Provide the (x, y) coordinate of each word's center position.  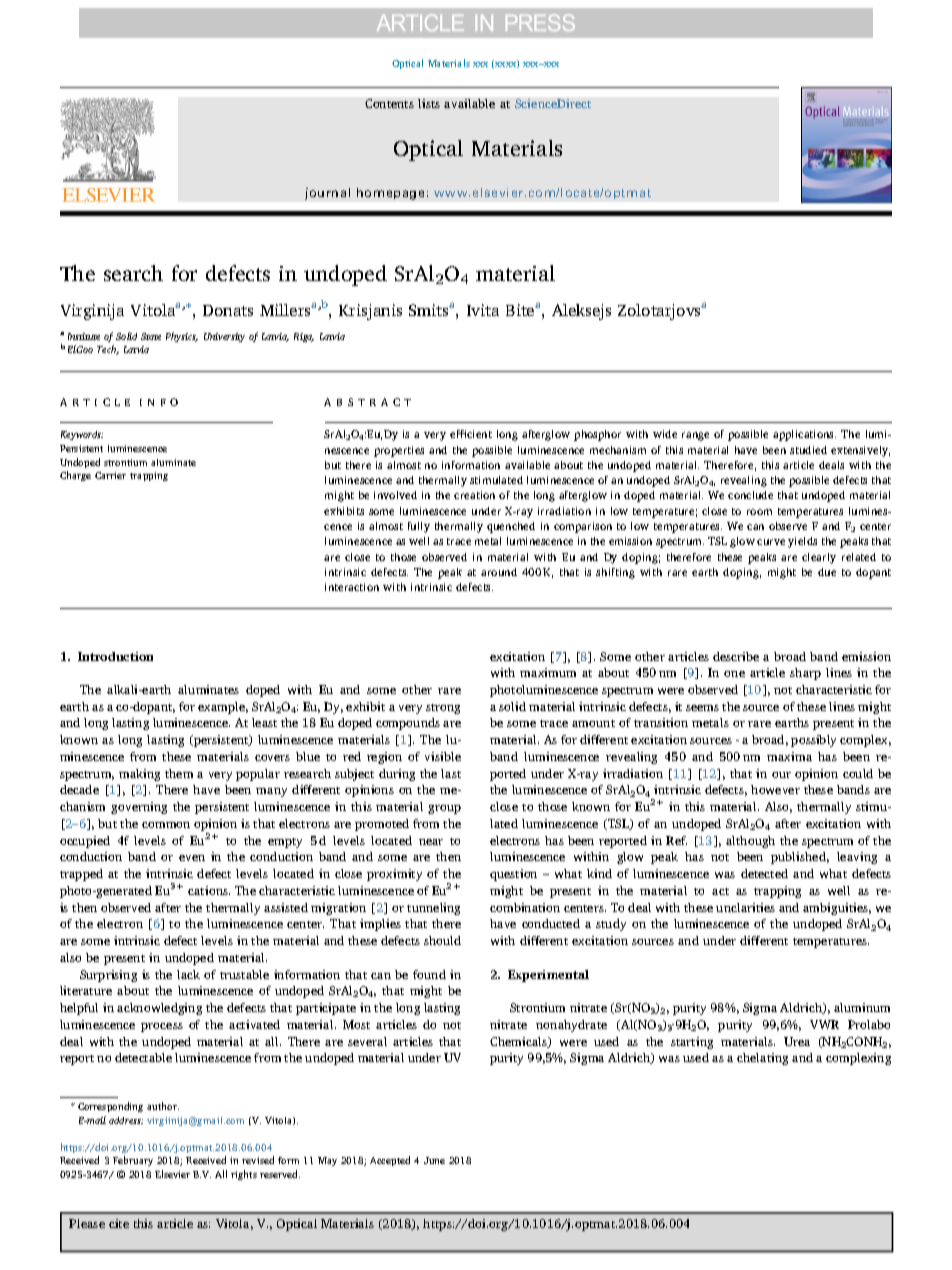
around (499, 572)
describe (736, 656)
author (163, 1106)
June (434, 1160)
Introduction (115, 656)
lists (429, 103)
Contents (389, 103)
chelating (762, 1059)
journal (327, 194)
